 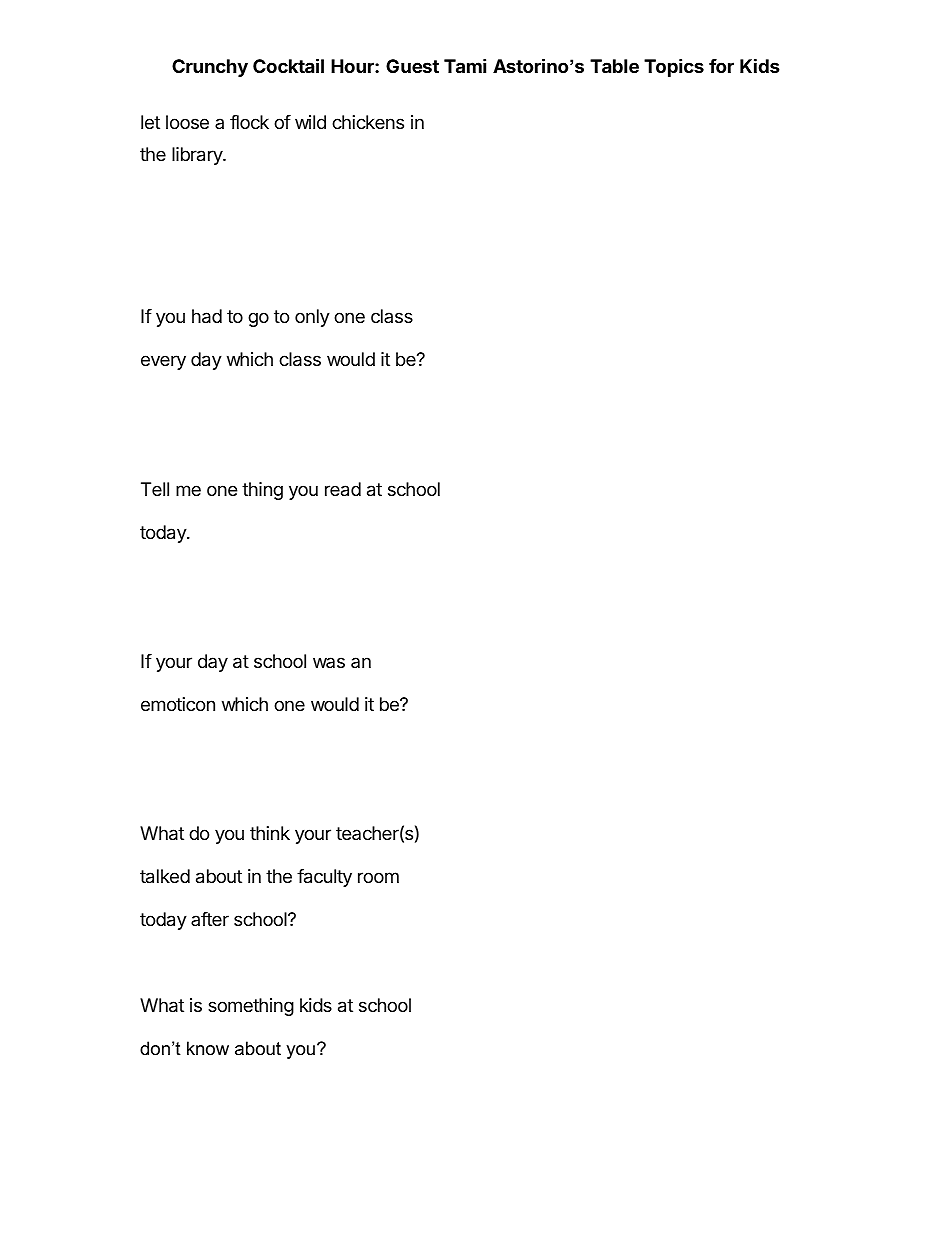 I want to click on Guest, so click(x=412, y=66).
